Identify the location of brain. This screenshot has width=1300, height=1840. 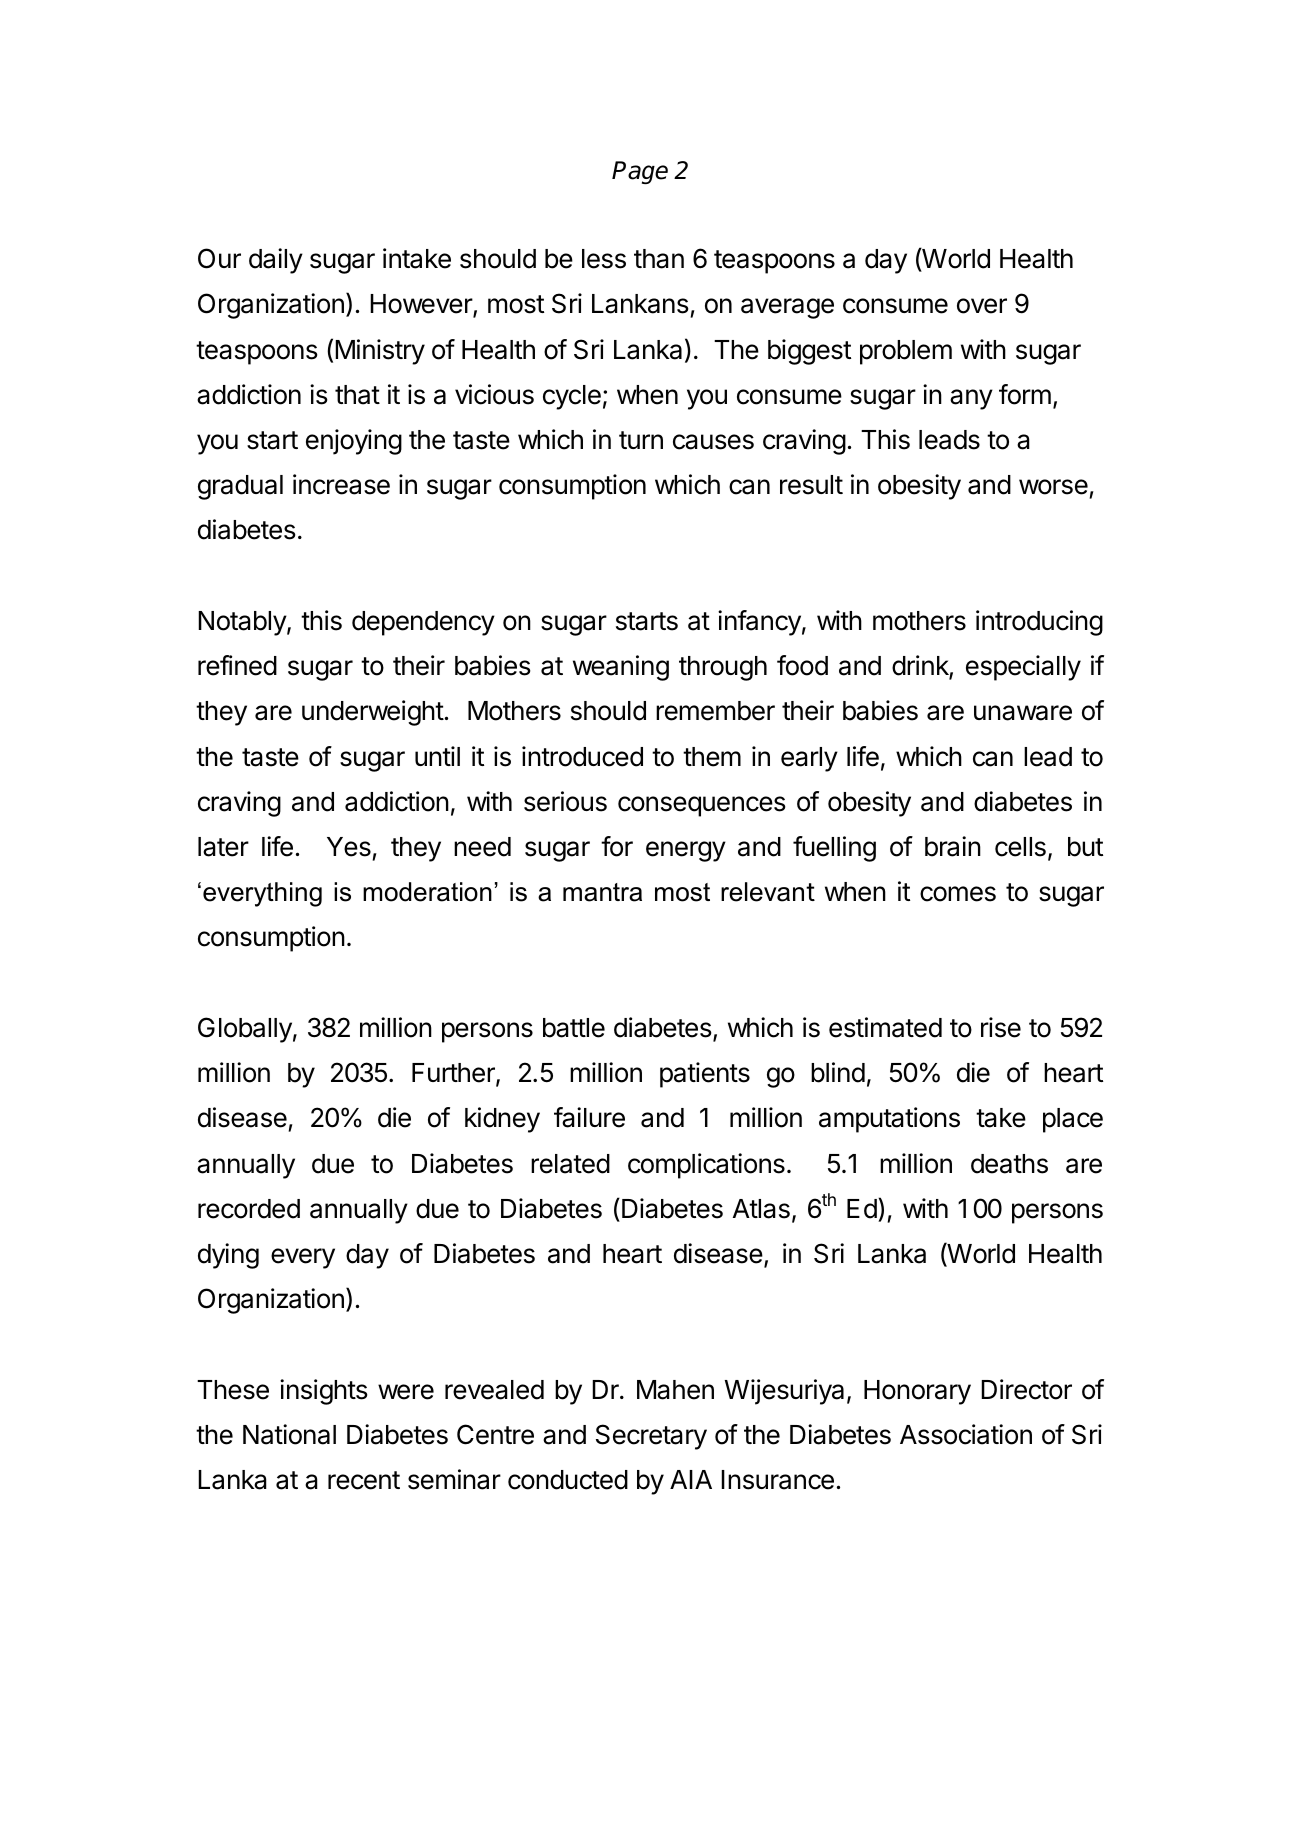
(953, 846).
